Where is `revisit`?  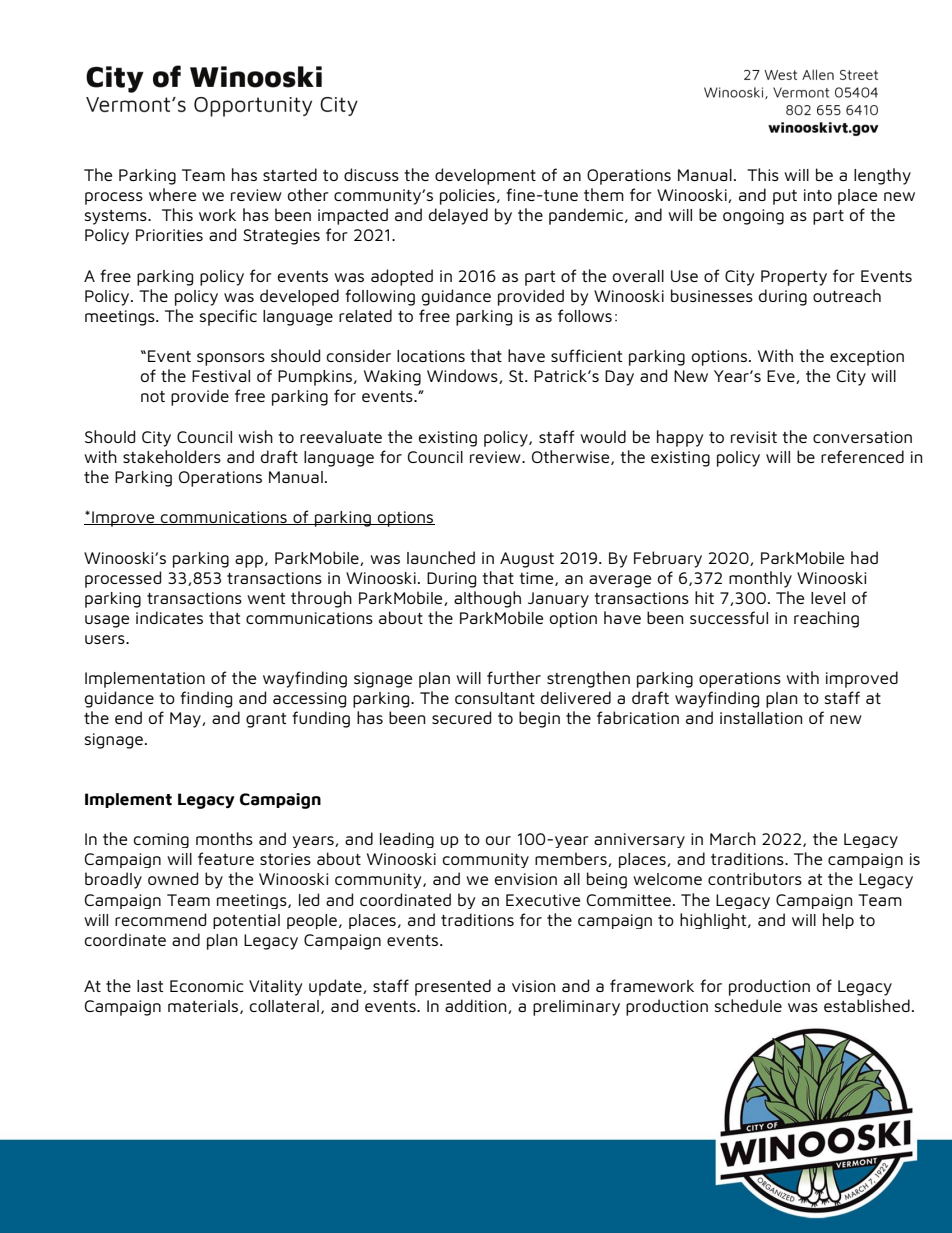
revisit is located at coordinates (754, 437).
